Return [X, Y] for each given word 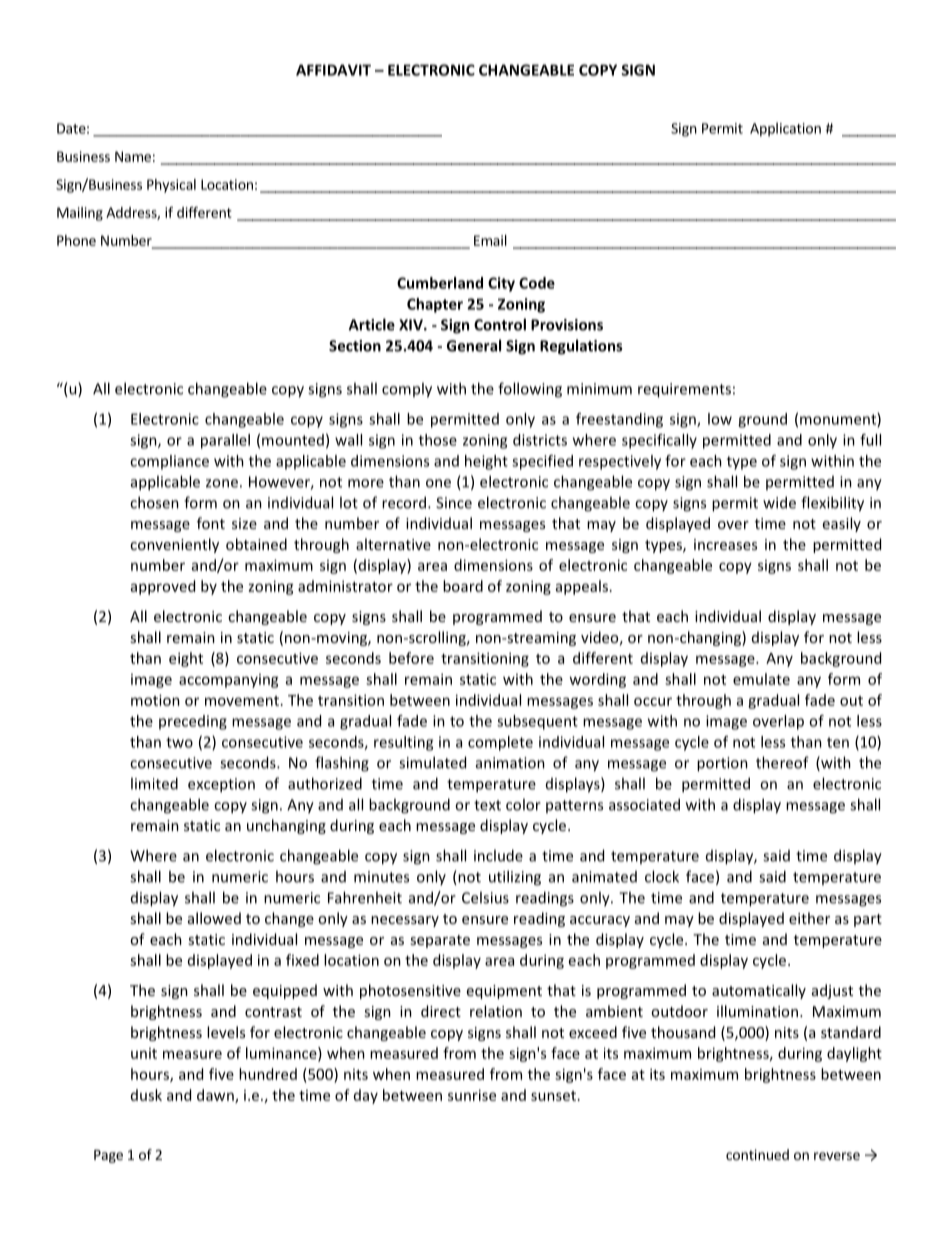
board [463, 586]
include [498, 855]
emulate [761, 679]
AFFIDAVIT [333, 70]
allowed [214, 918]
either [809, 918]
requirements [684, 390]
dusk [146, 1095]
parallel [225, 441]
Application [785, 129]
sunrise [472, 1095]
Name [133, 156]
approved [163, 587]
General [474, 345]
